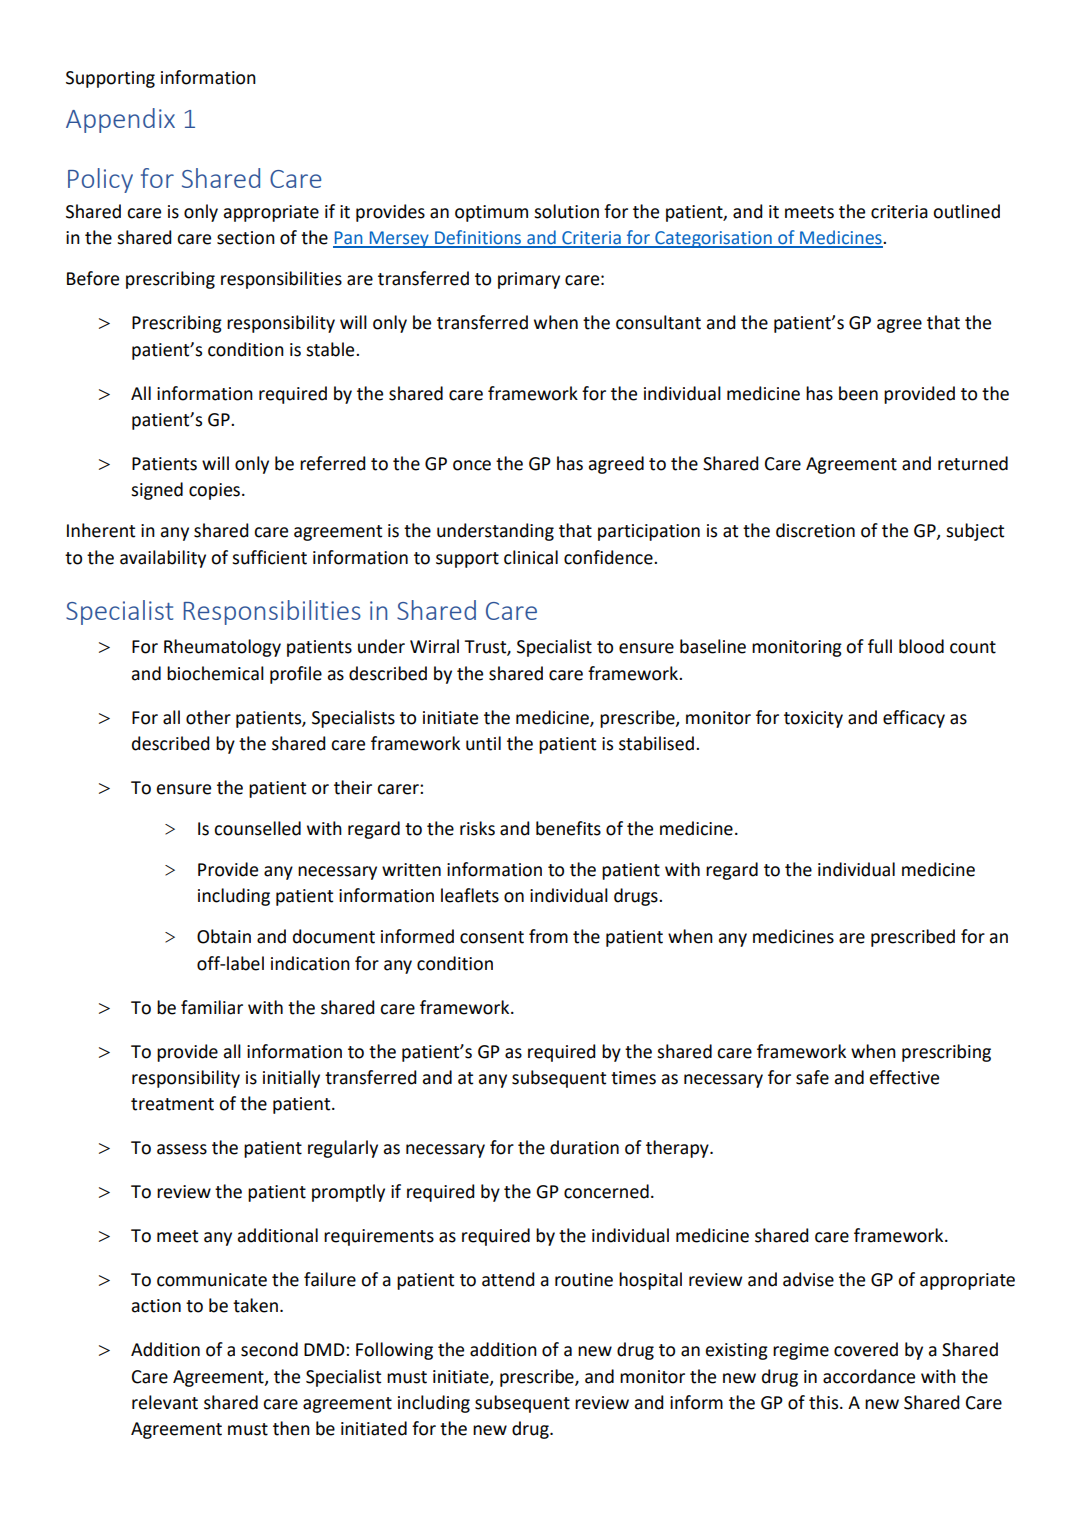 The height and width of the screenshot is (1535, 1085). Describe the element at coordinates (394, 1351) in the screenshot. I see `Following` at that location.
